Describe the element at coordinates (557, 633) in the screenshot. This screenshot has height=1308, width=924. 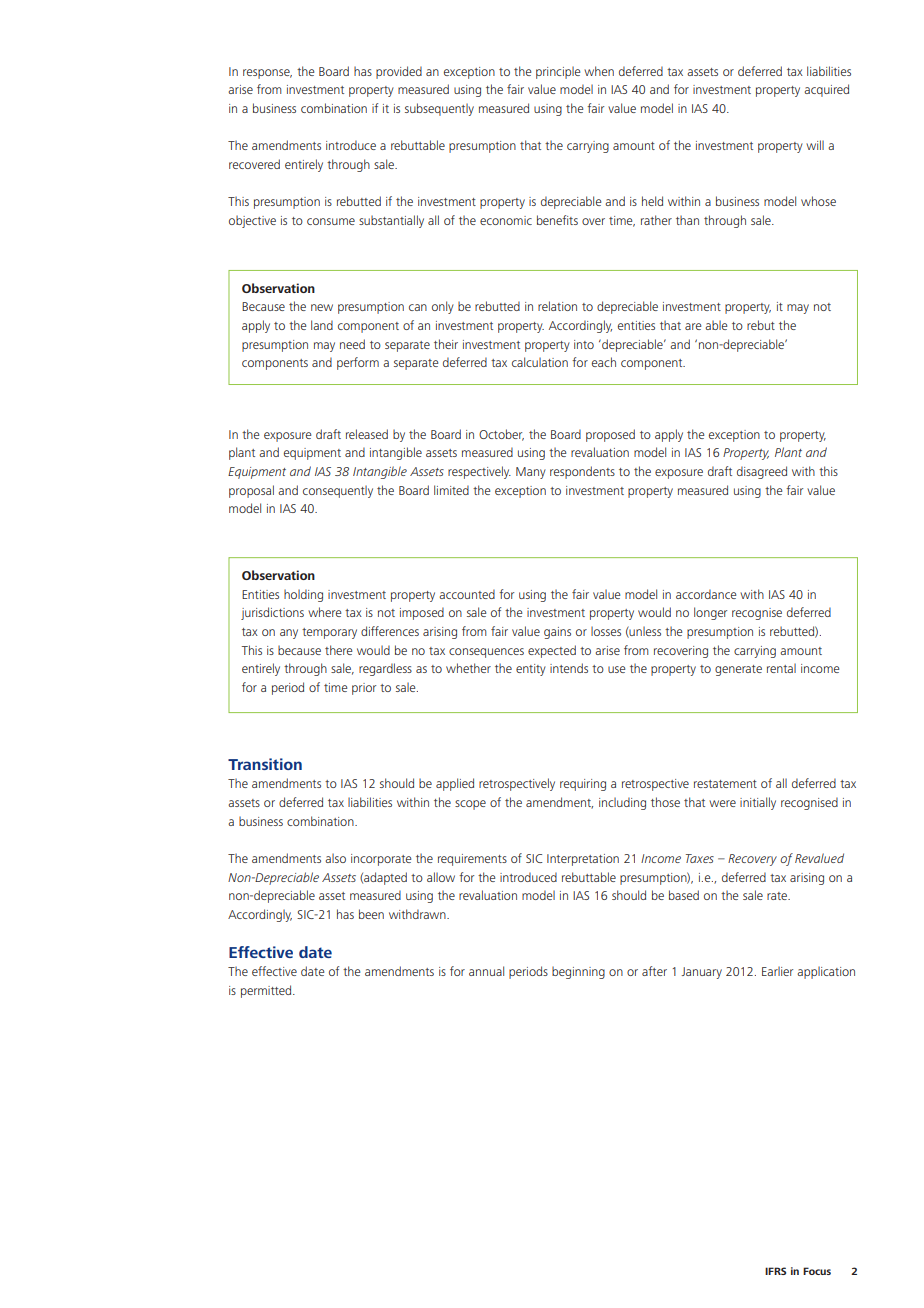
I see `gains` at that location.
